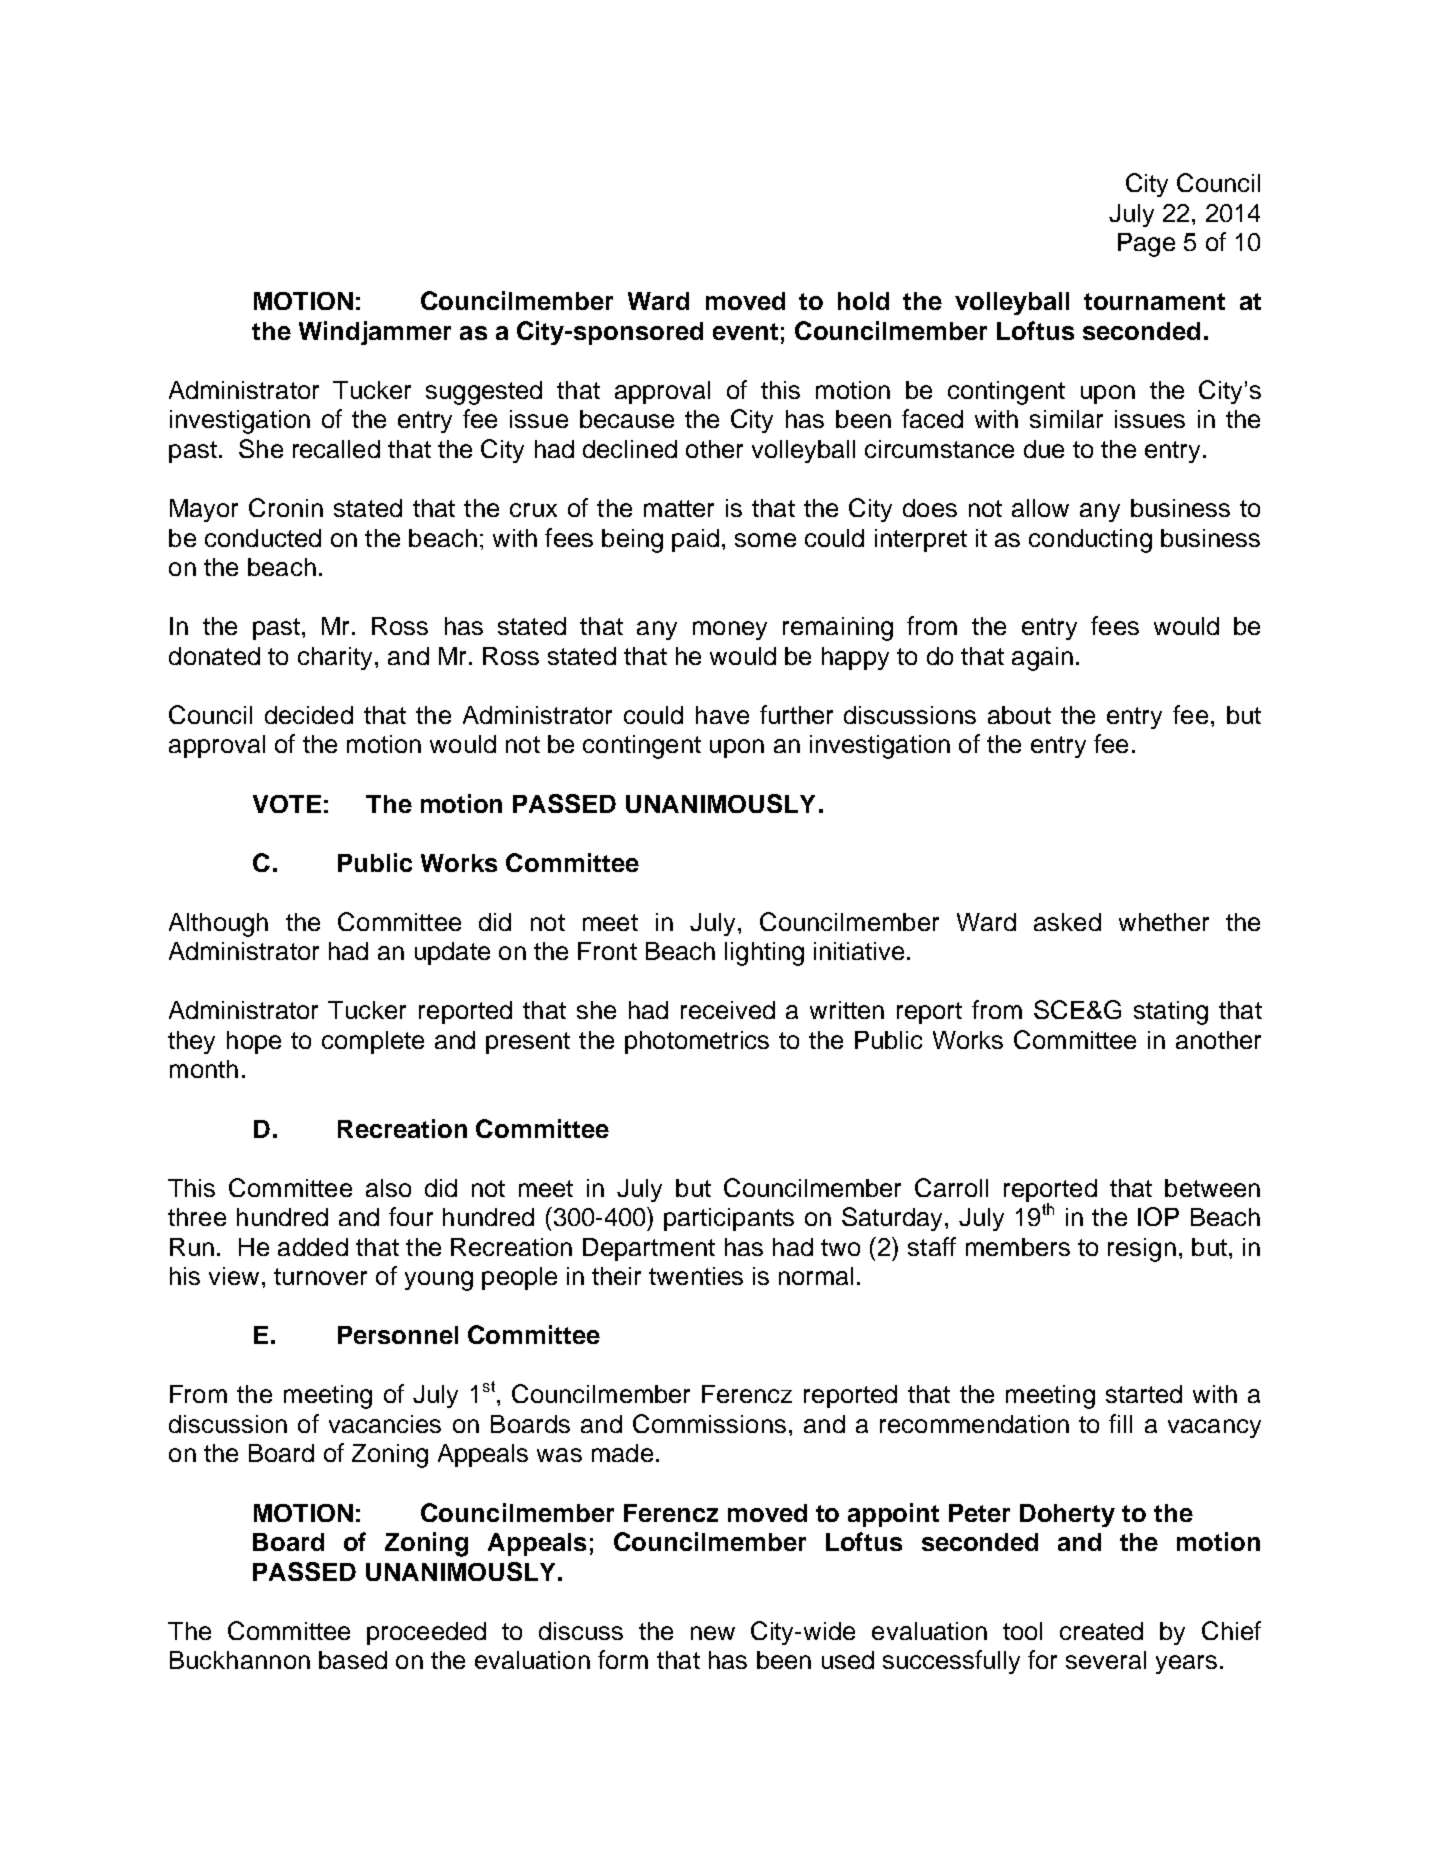 This document has width=1430, height=1850. I want to click on event, so click(745, 331).
